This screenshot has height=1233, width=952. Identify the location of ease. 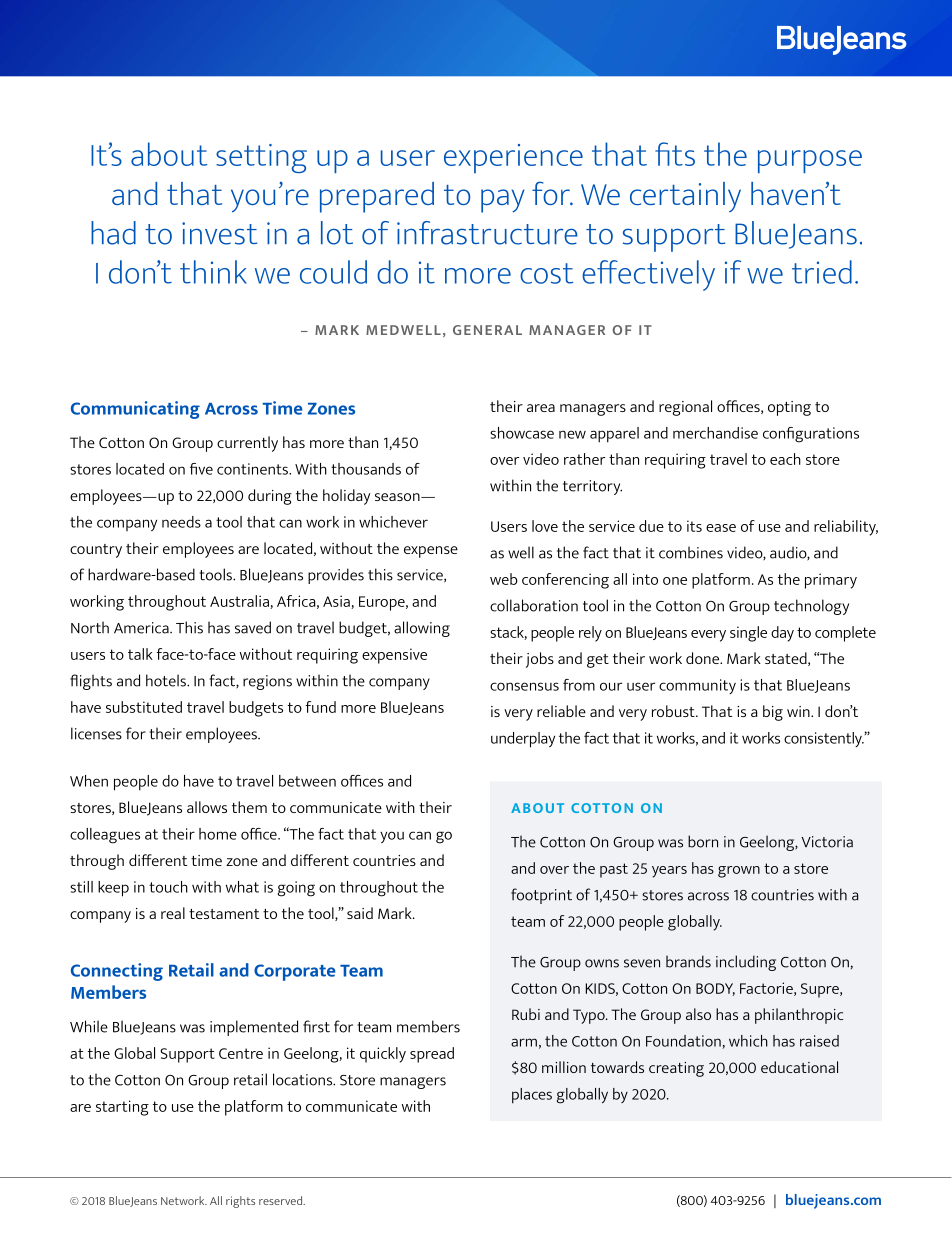
(721, 528).
